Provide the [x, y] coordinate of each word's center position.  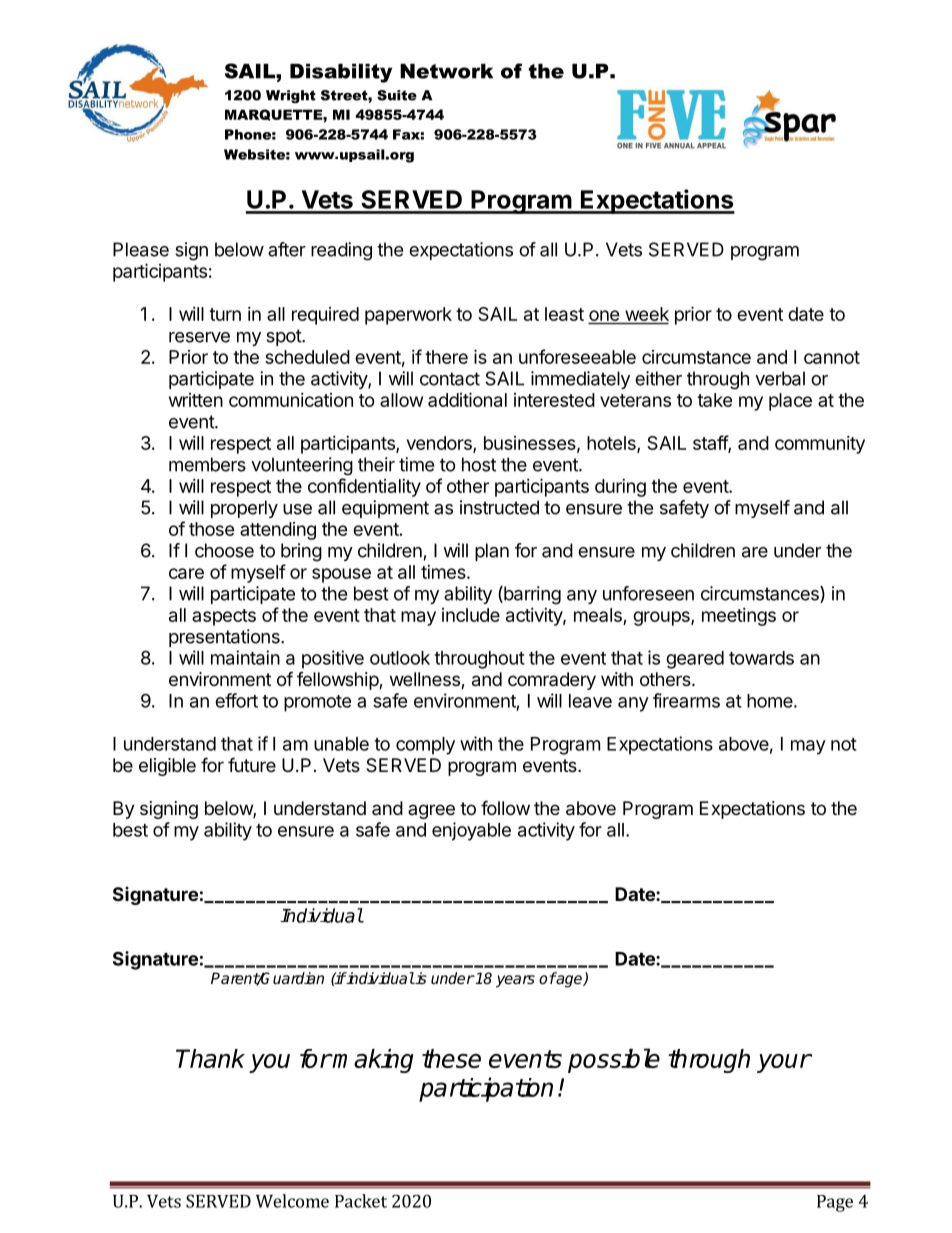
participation [486, 1089]
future [252, 764]
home [770, 701]
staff [711, 443]
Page [835, 1203]
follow [505, 807]
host [479, 464]
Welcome [292, 1201]
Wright [291, 96]
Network [446, 71]
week [646, 315]
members [207, 464]
